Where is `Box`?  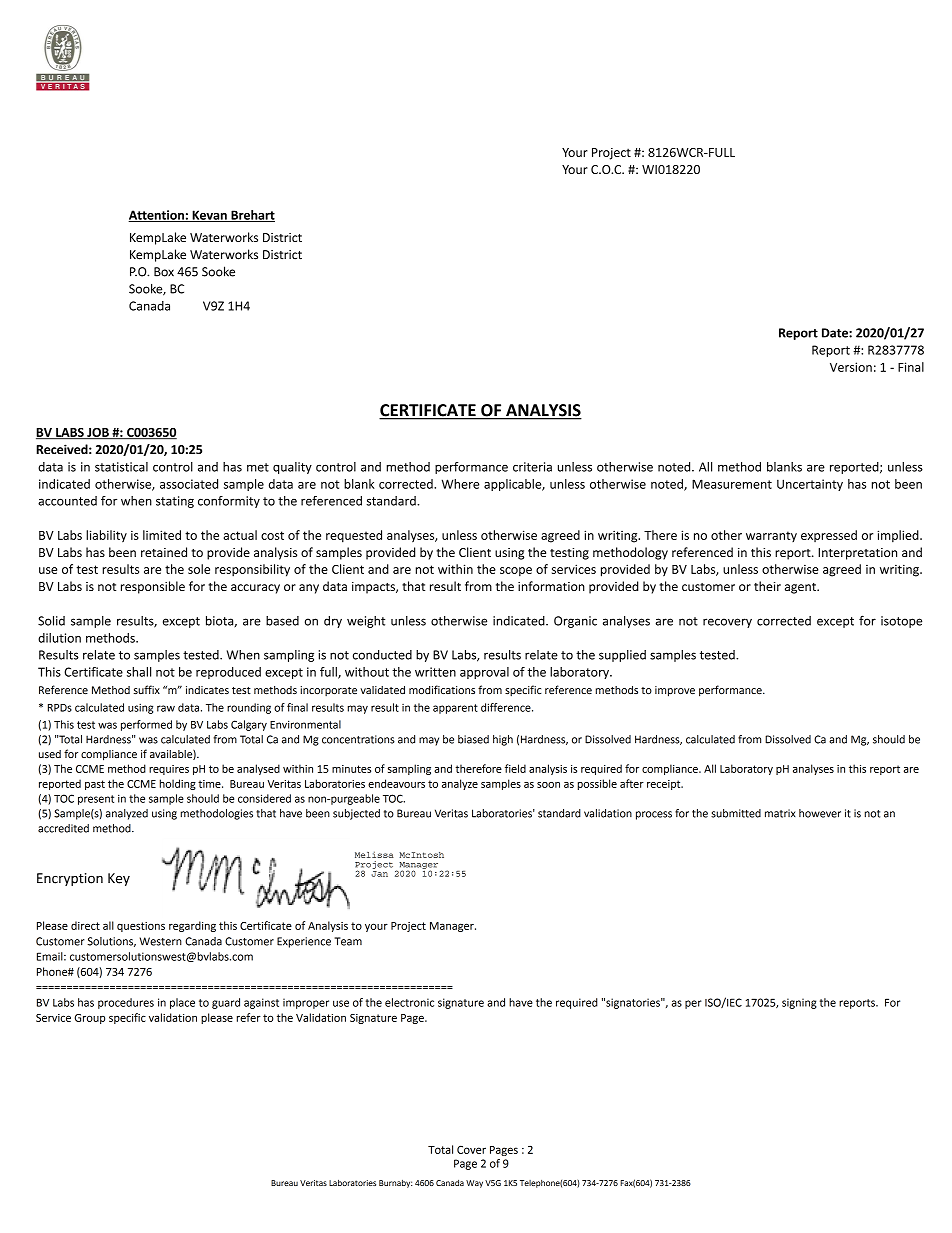
Box is located at coordinates (164, 272).
